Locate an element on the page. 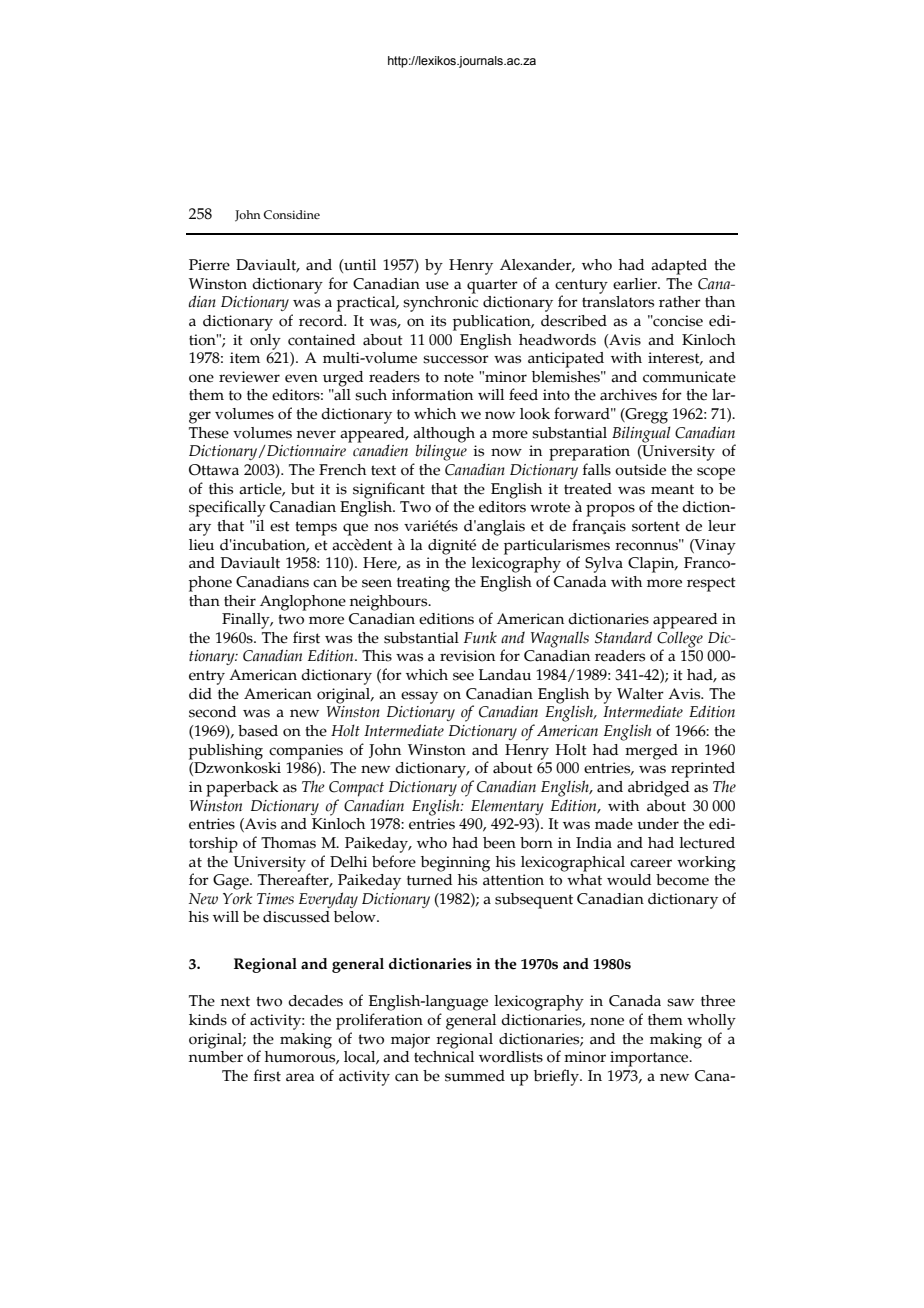 This document has height=1308, width=924. adapted is located at coordinates (679, 267).
